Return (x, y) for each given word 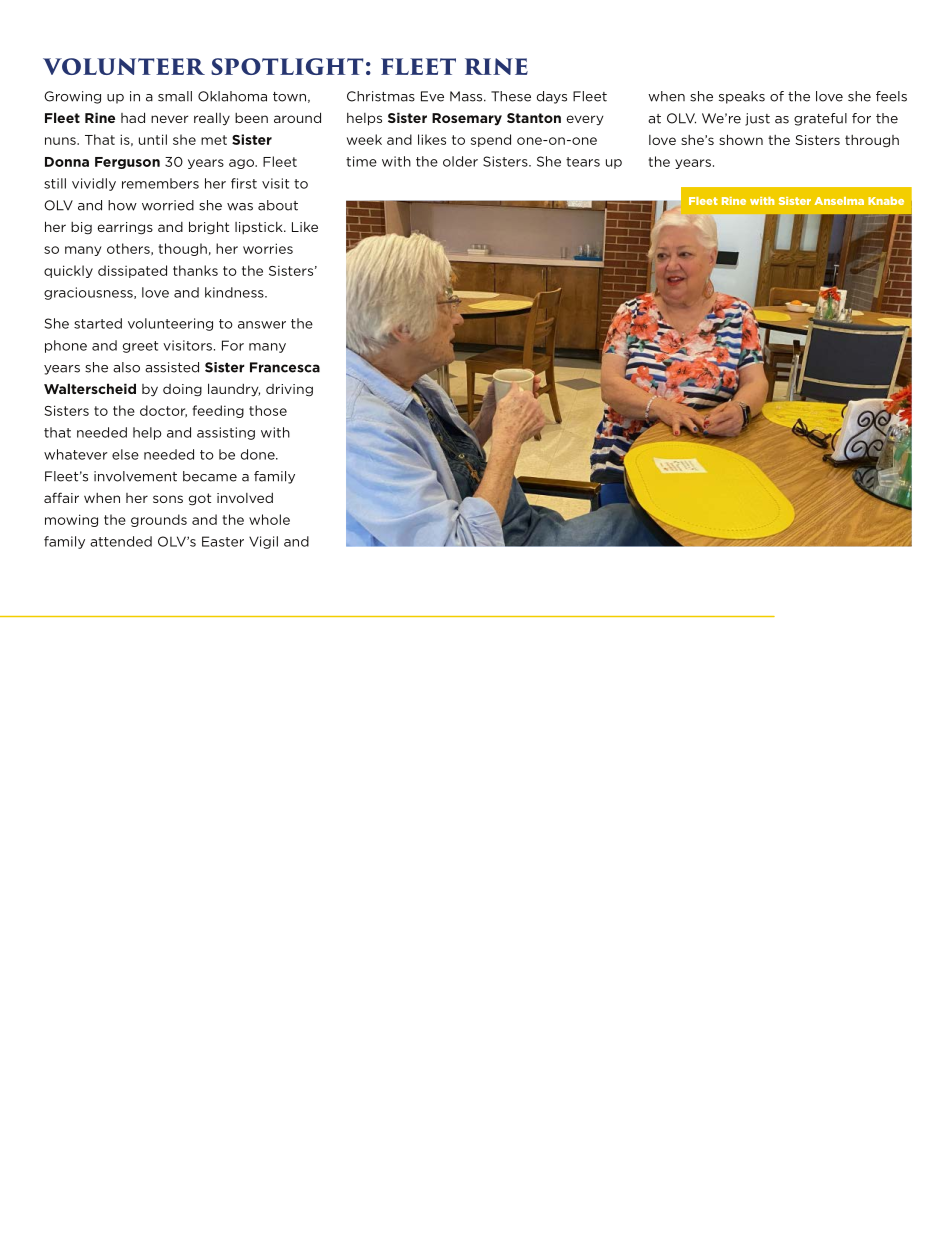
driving (289, 390)
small (175, 96)
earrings (125, 228)
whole (269, 519)
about (278, 205)
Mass (467, 96)
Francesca (285, 367)
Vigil (263, 542)
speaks (742, 97)
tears (583, 162)
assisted (172, 367)
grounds (159, 520)
